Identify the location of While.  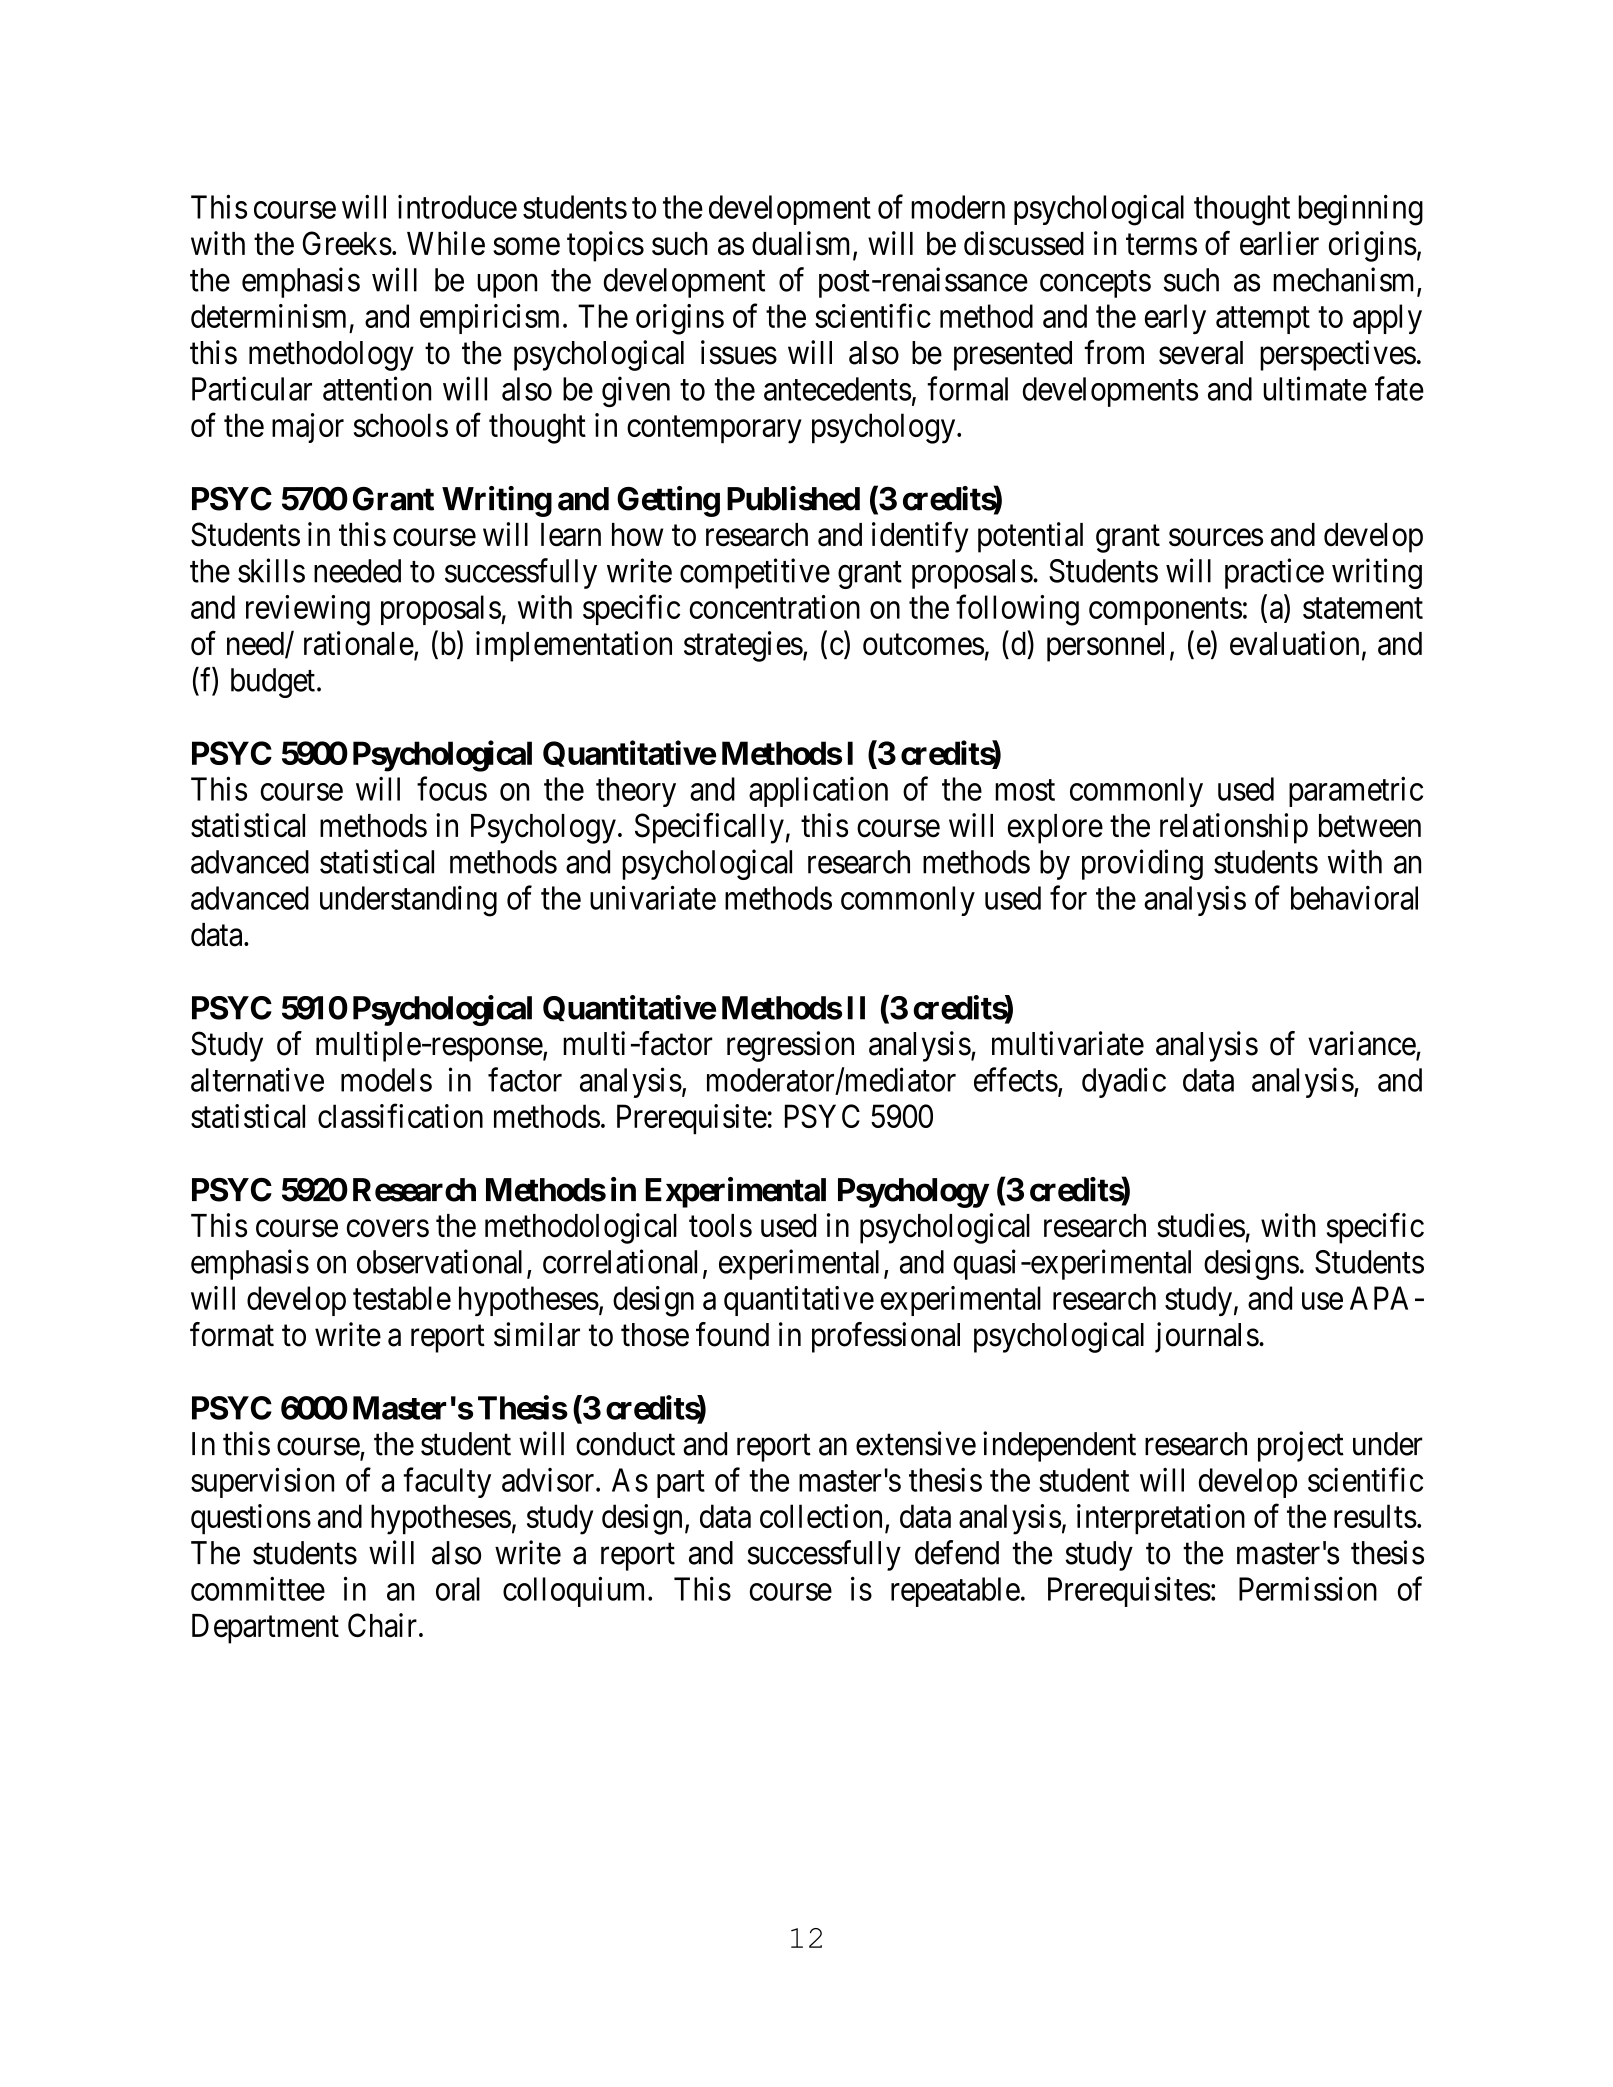
(446, 243).
